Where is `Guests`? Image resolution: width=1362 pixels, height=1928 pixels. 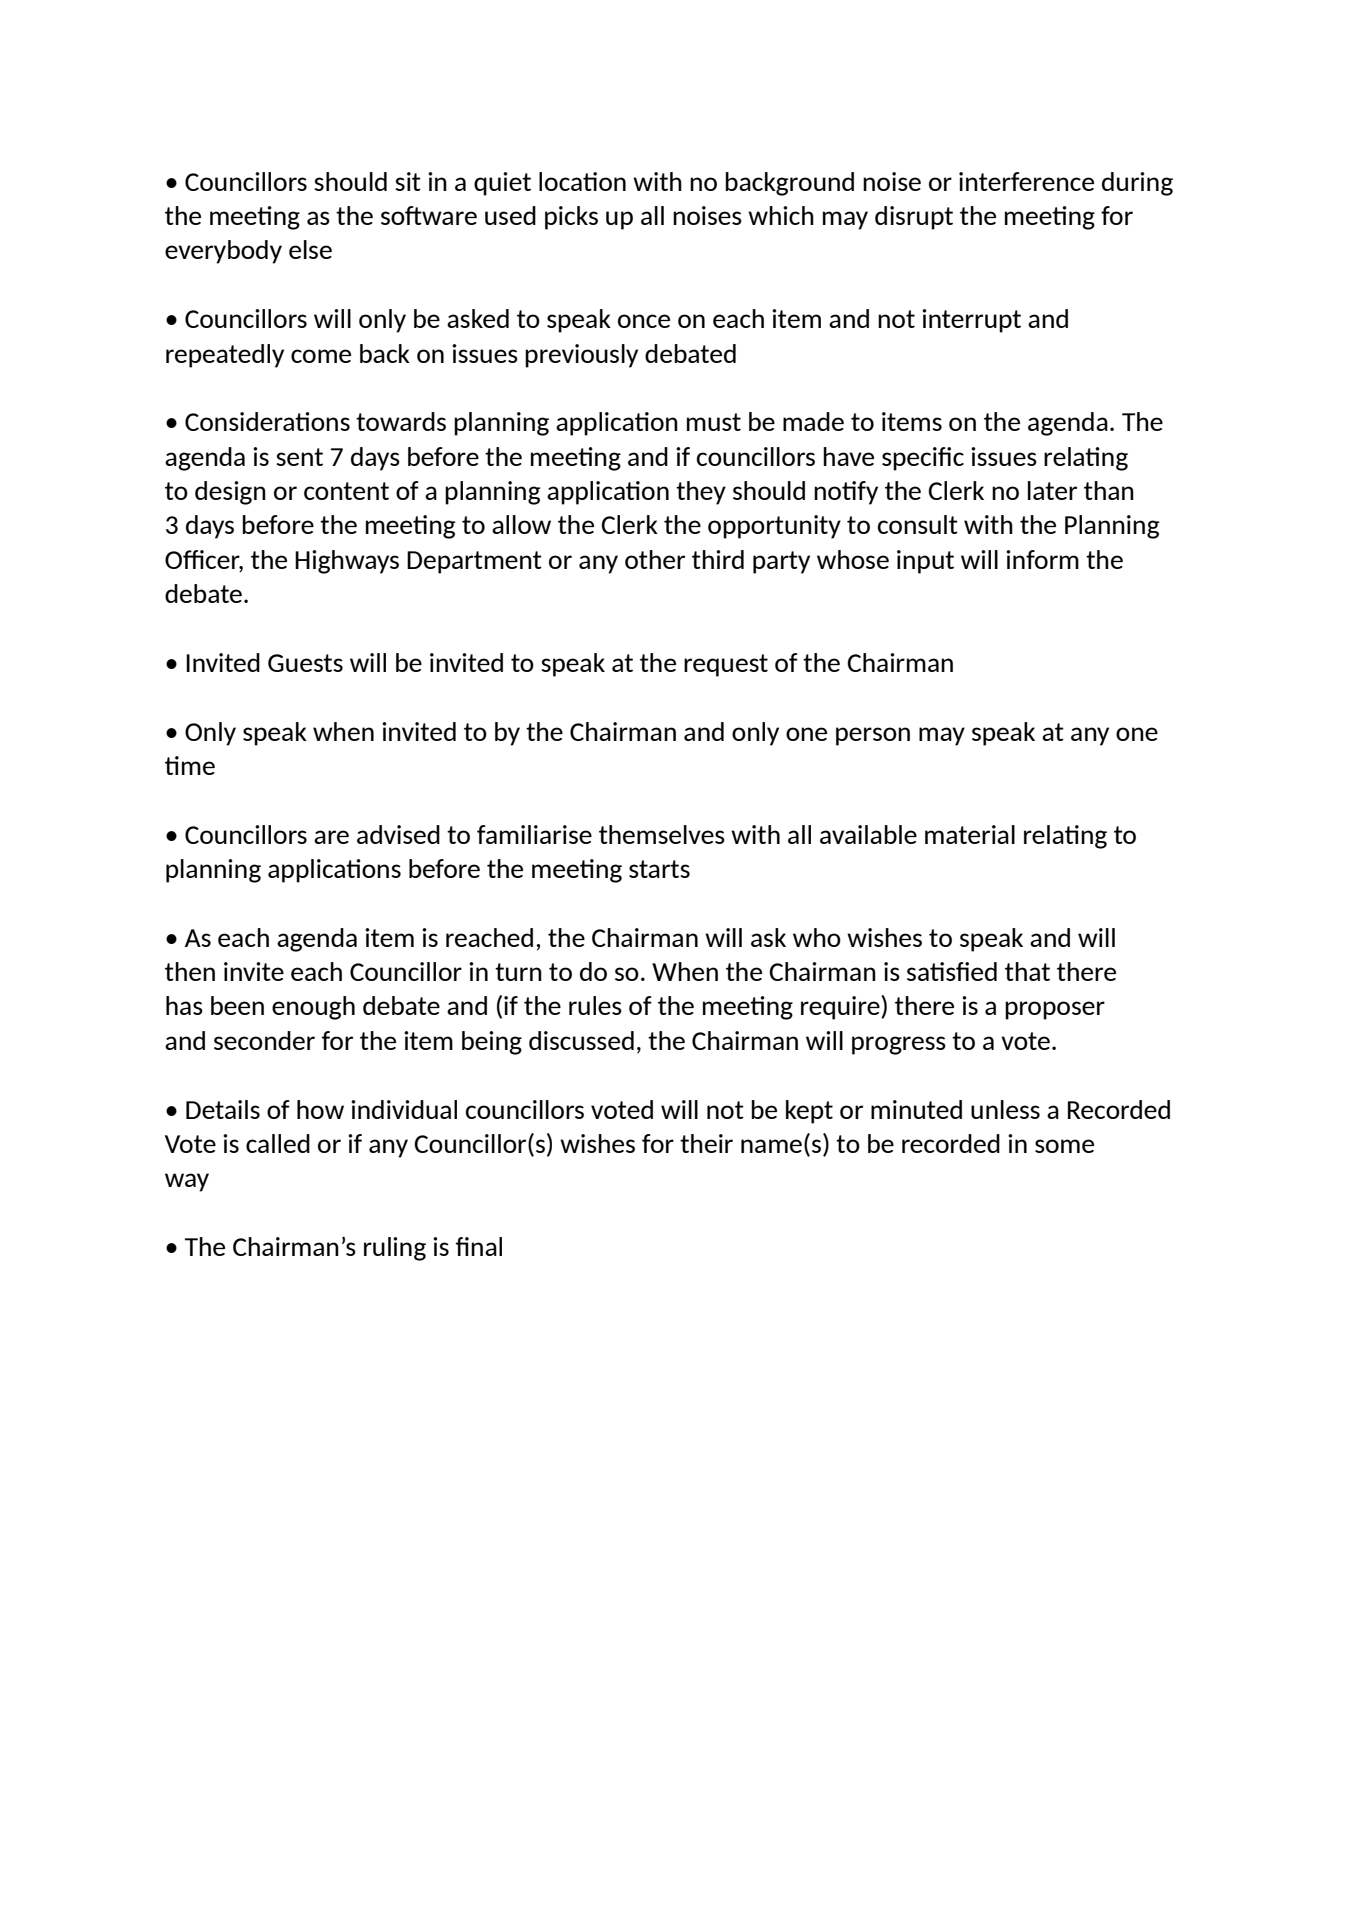
Guests is located at coordinates (305, 663).
